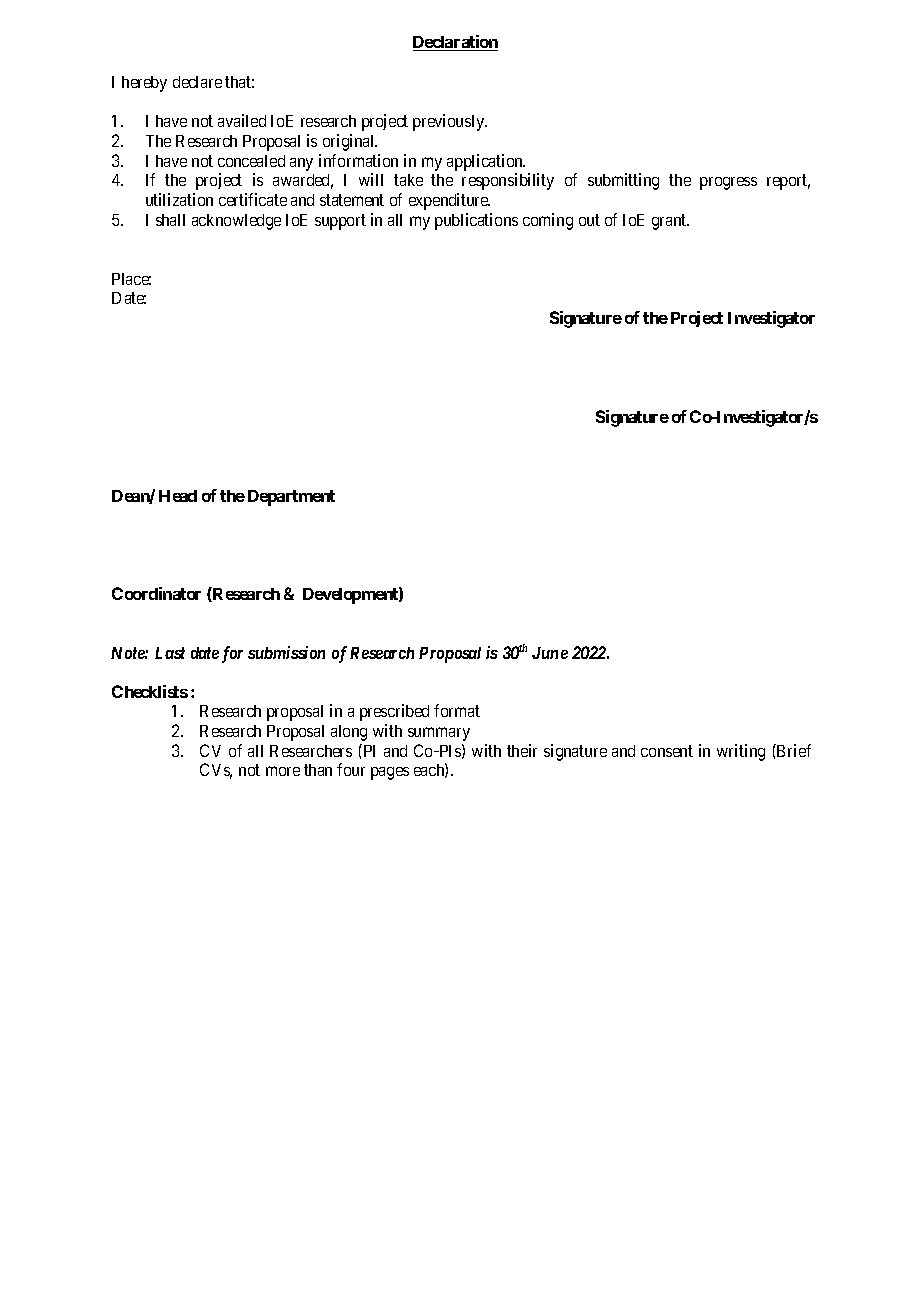 The width and height of the screenshot is (924, 1308). Describe the element at coordinates (178, 496) in the screenshot. I see `Head` at that location.
